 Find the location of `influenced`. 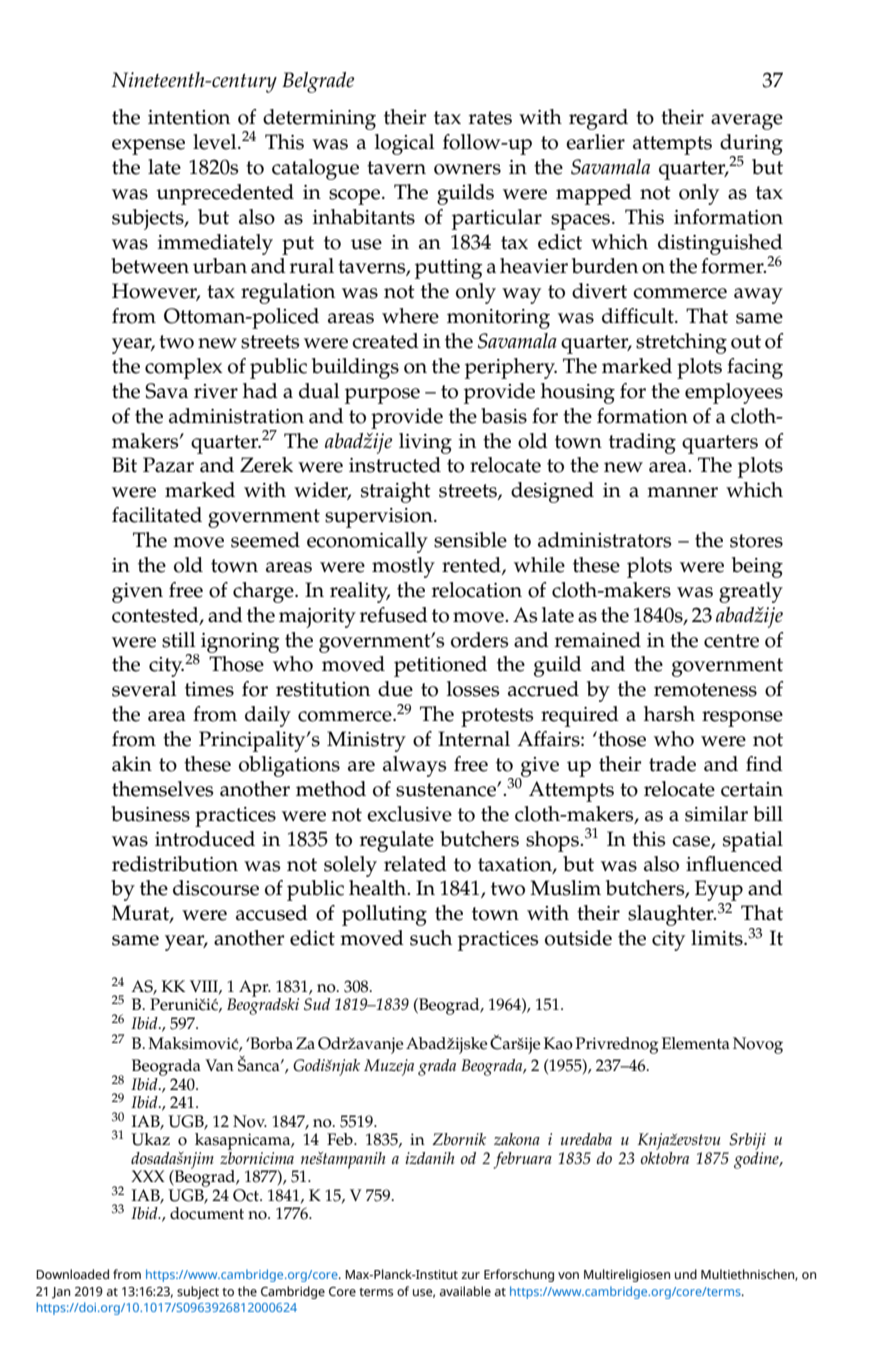

influenced is located at coordinates (734, 864).
